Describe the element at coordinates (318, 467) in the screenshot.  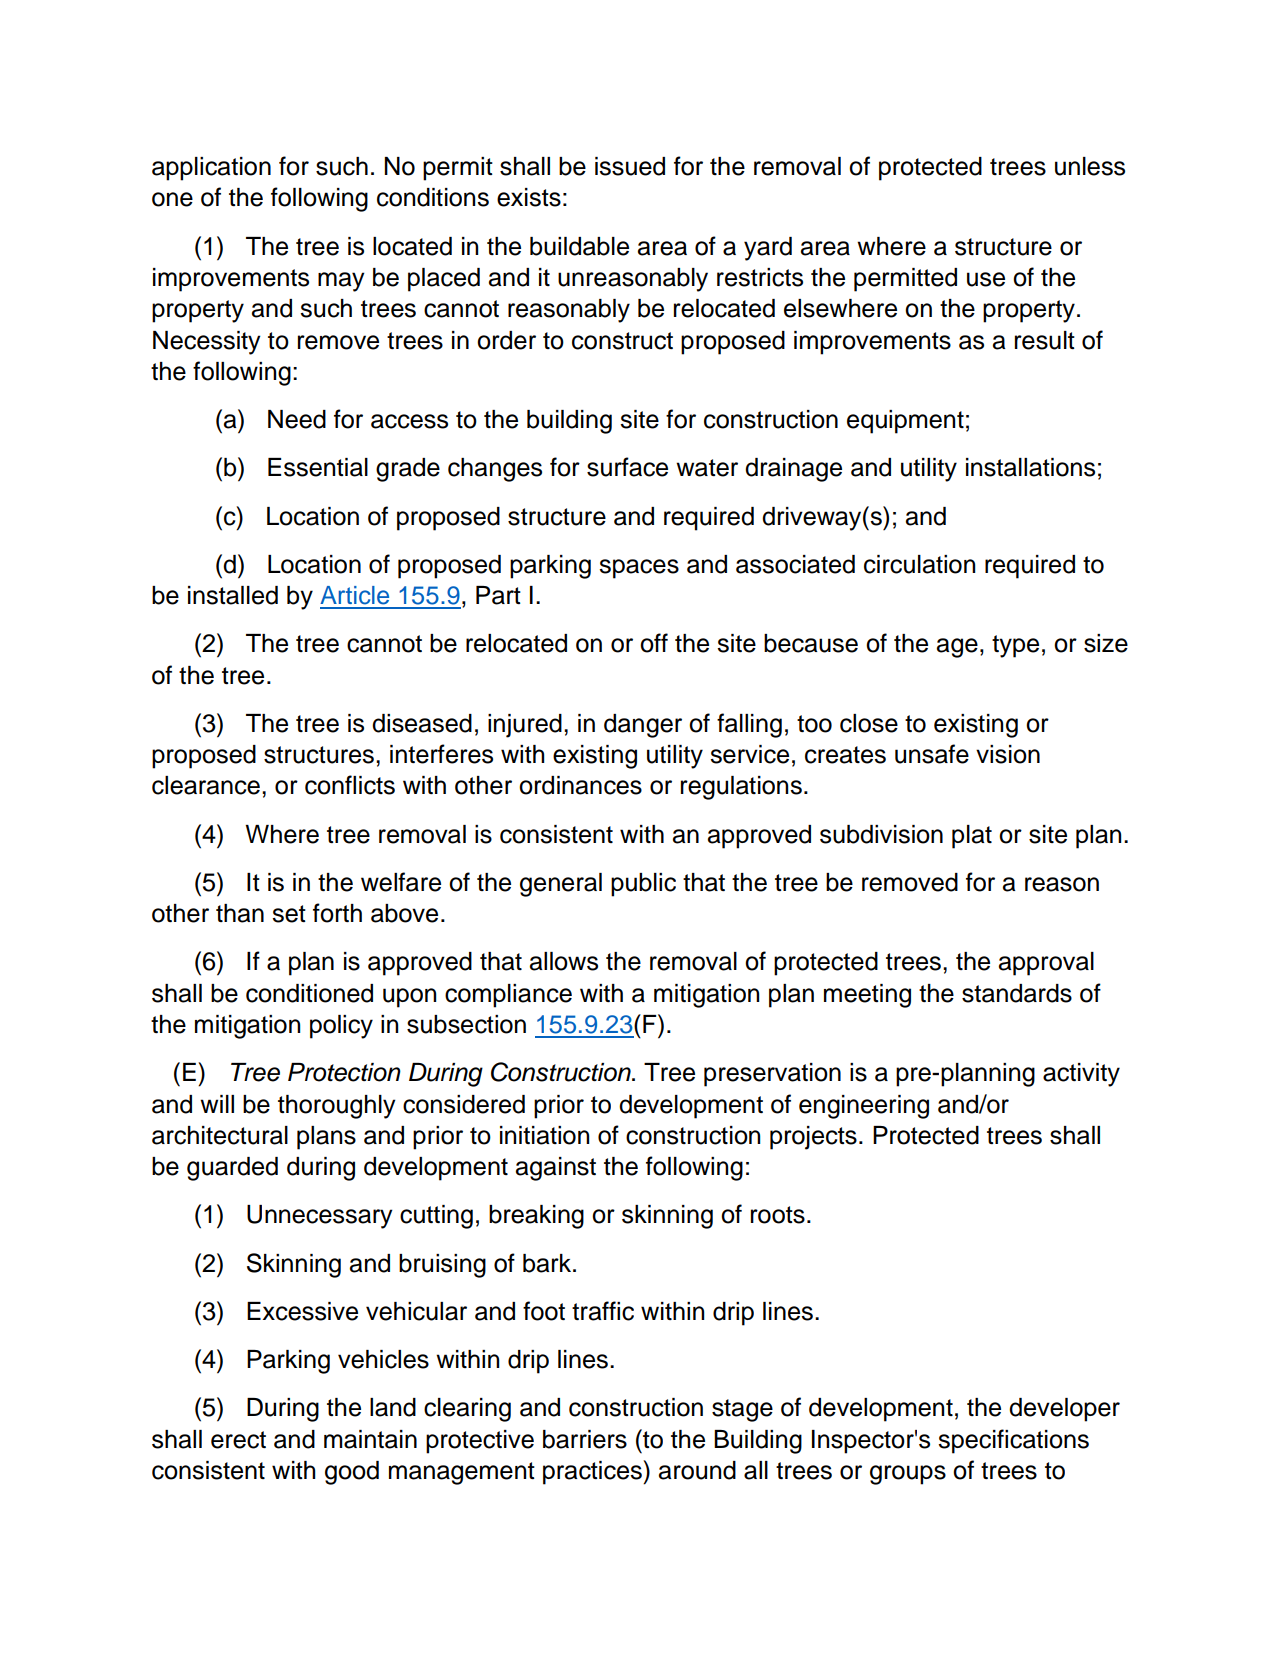
I see `Essential` at that location.
